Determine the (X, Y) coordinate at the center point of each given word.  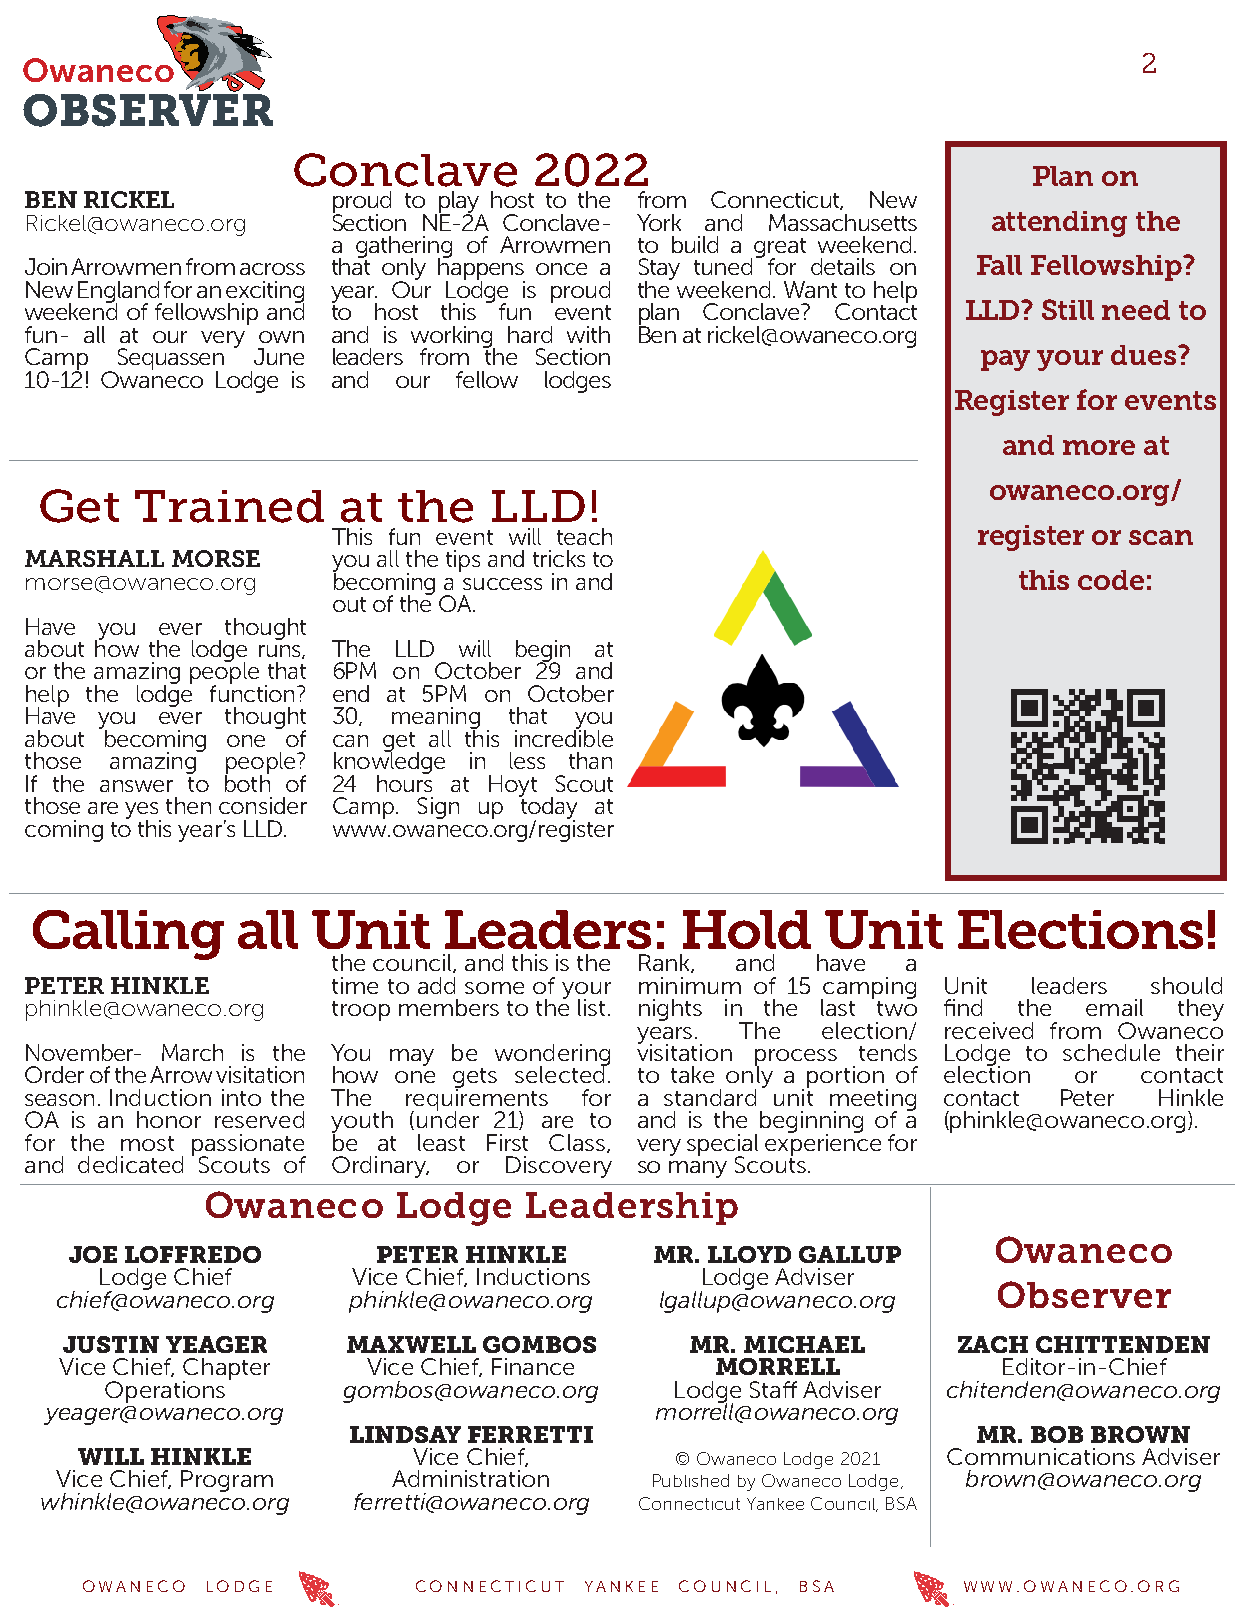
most (147, 1143)
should (1186, 985)
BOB (1057, 1434)
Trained (229, 506)
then (188, 805)
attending (1059, 224)
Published (691, 1480)
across (272, 269)
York (659, 222)
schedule (1111, 1052)
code (1111, 580)
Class (578, 1143)
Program (227, 1481)
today (548, 808)
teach (584, 536)
